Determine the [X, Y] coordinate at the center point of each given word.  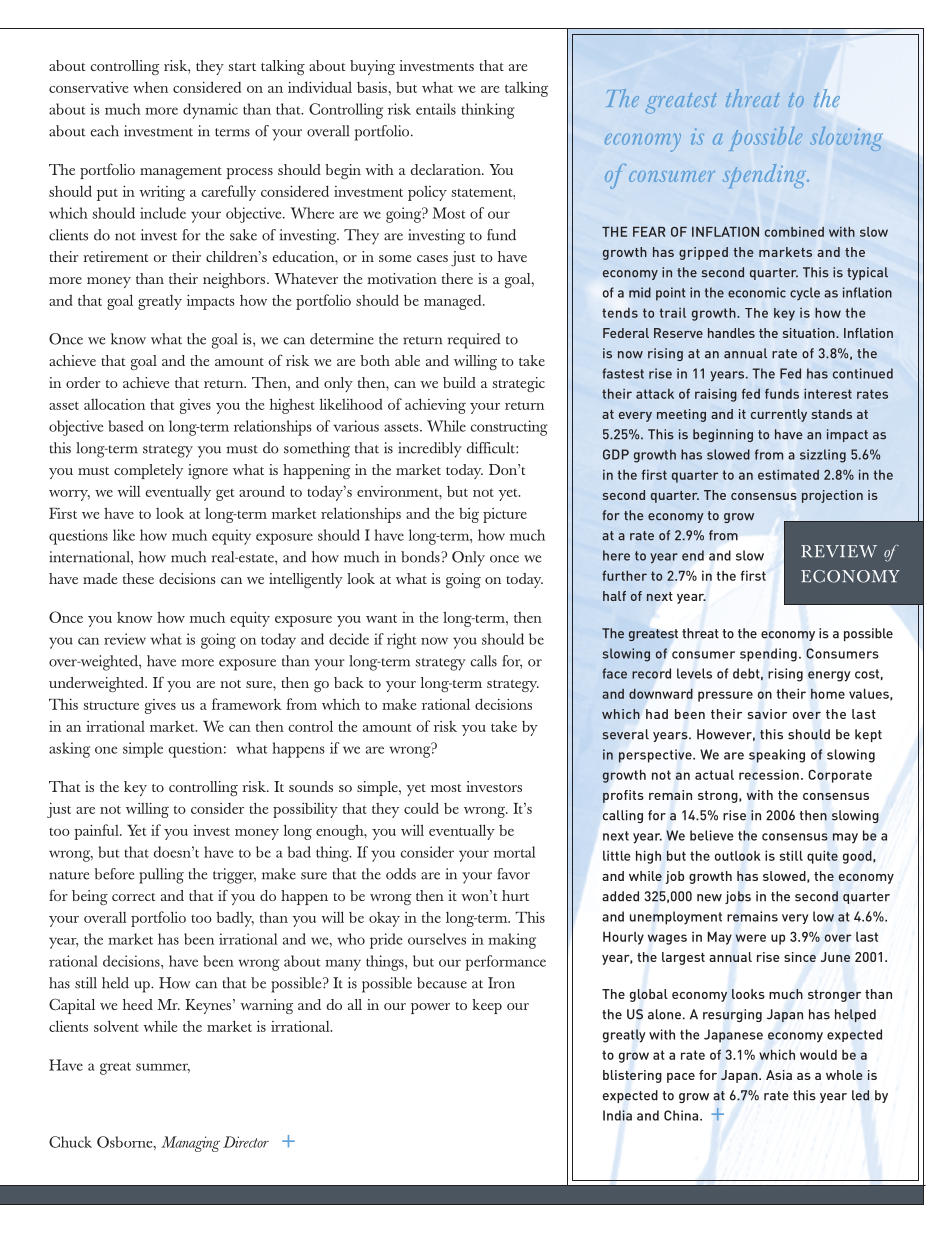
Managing [190, 1144]
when [150, 87]
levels [694, 673]
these [138, 578]
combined [794, 232]
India [617, 1115]
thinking [488, 111]
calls [483, 661]
